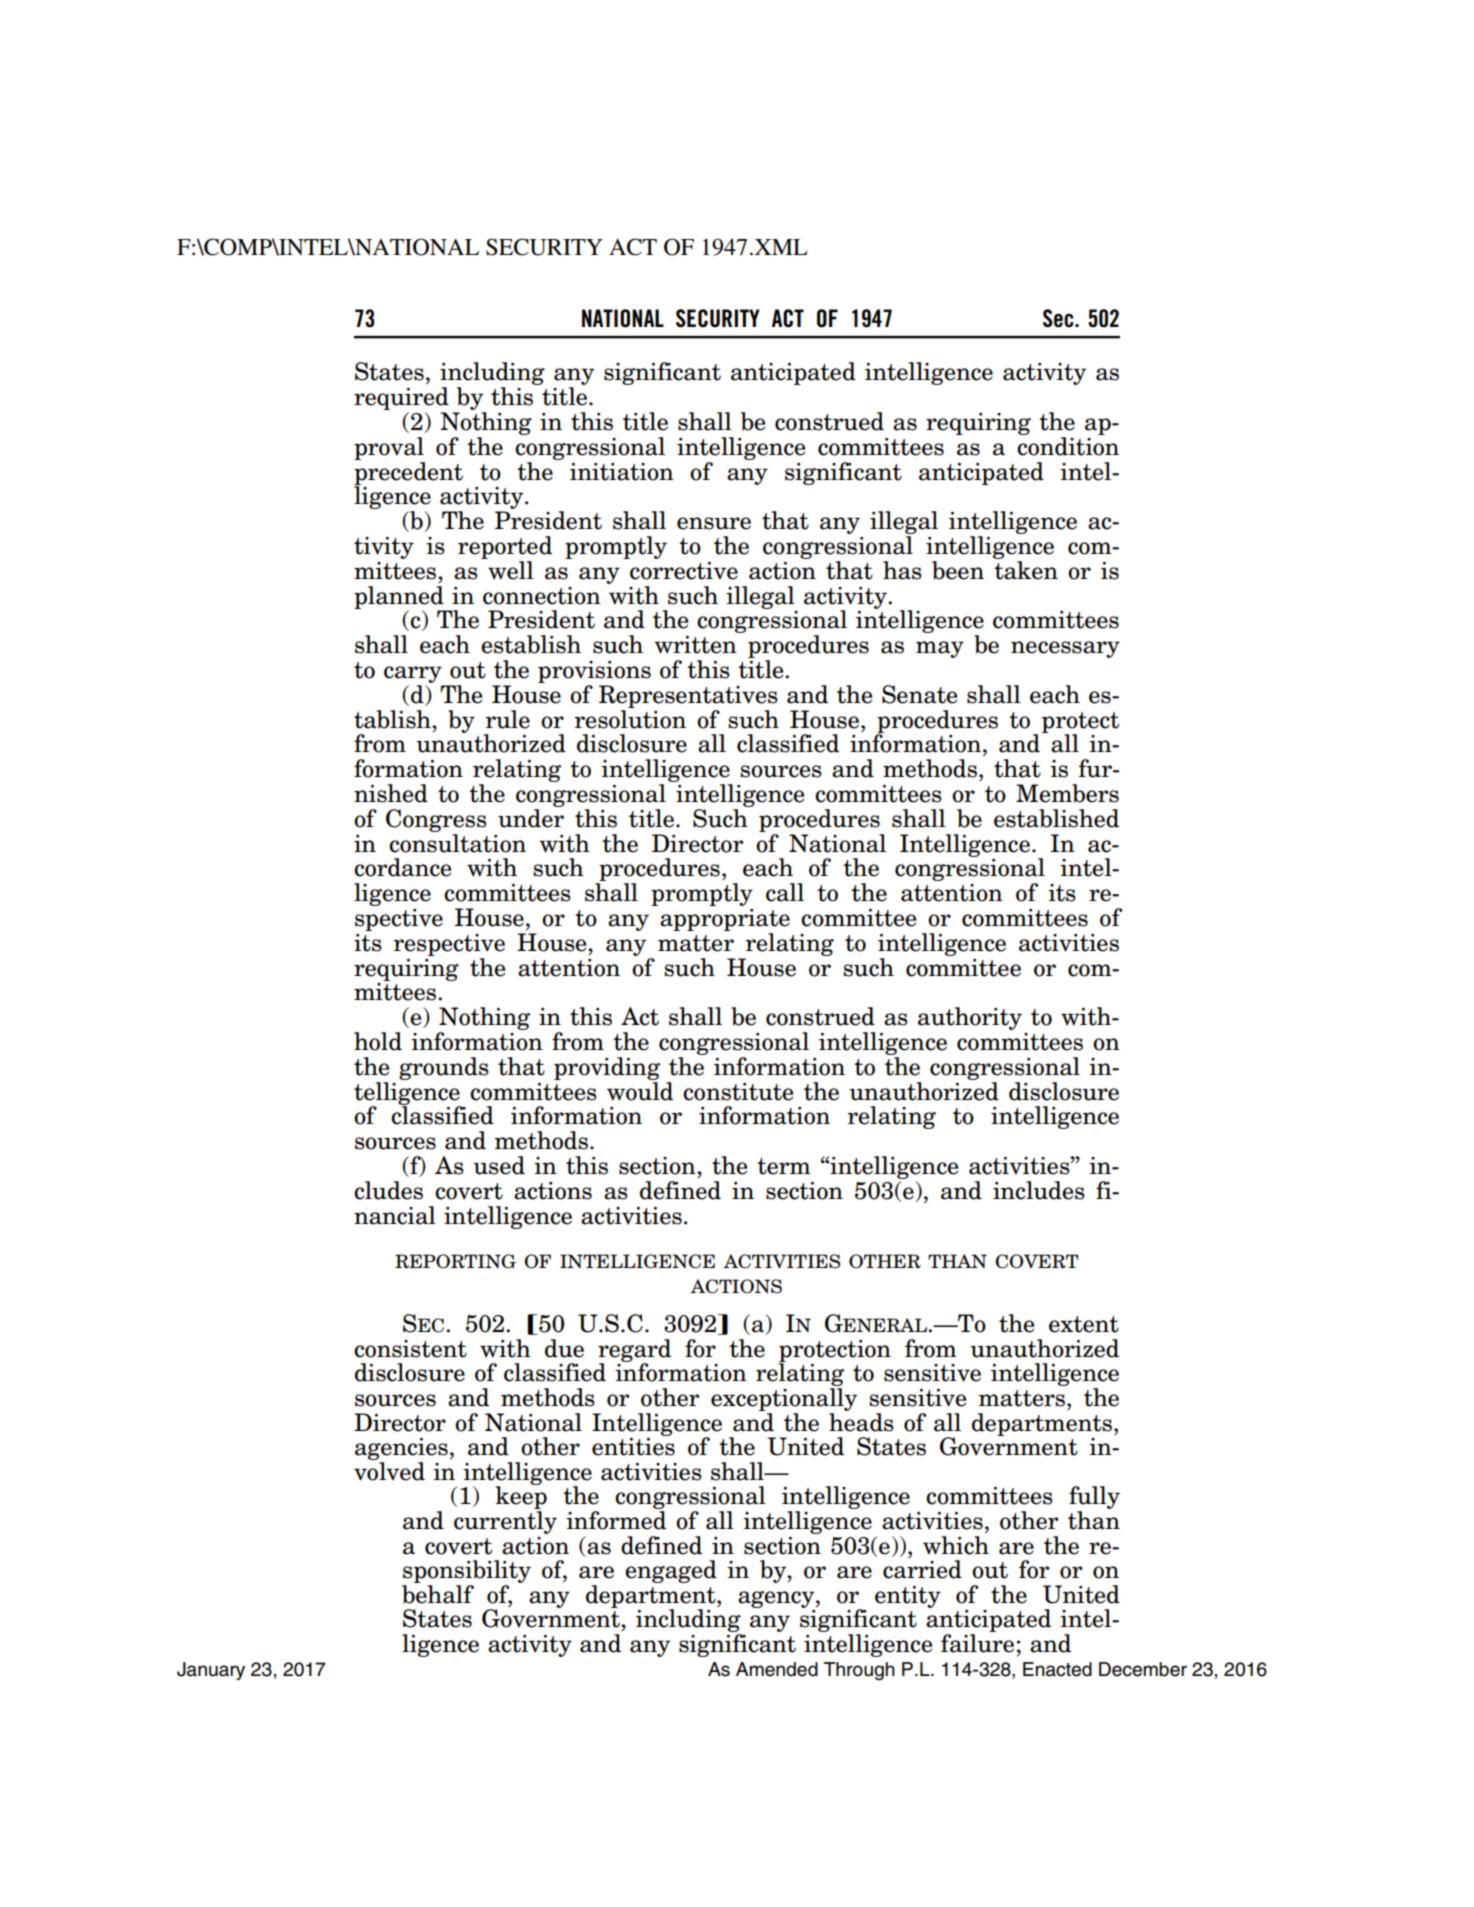 The width and height of the screenshot is (1474, 1907). What do you see at coordinates (1067, 793) in the screenshot?
I see `Members` at bounding box center [1067, 793].
